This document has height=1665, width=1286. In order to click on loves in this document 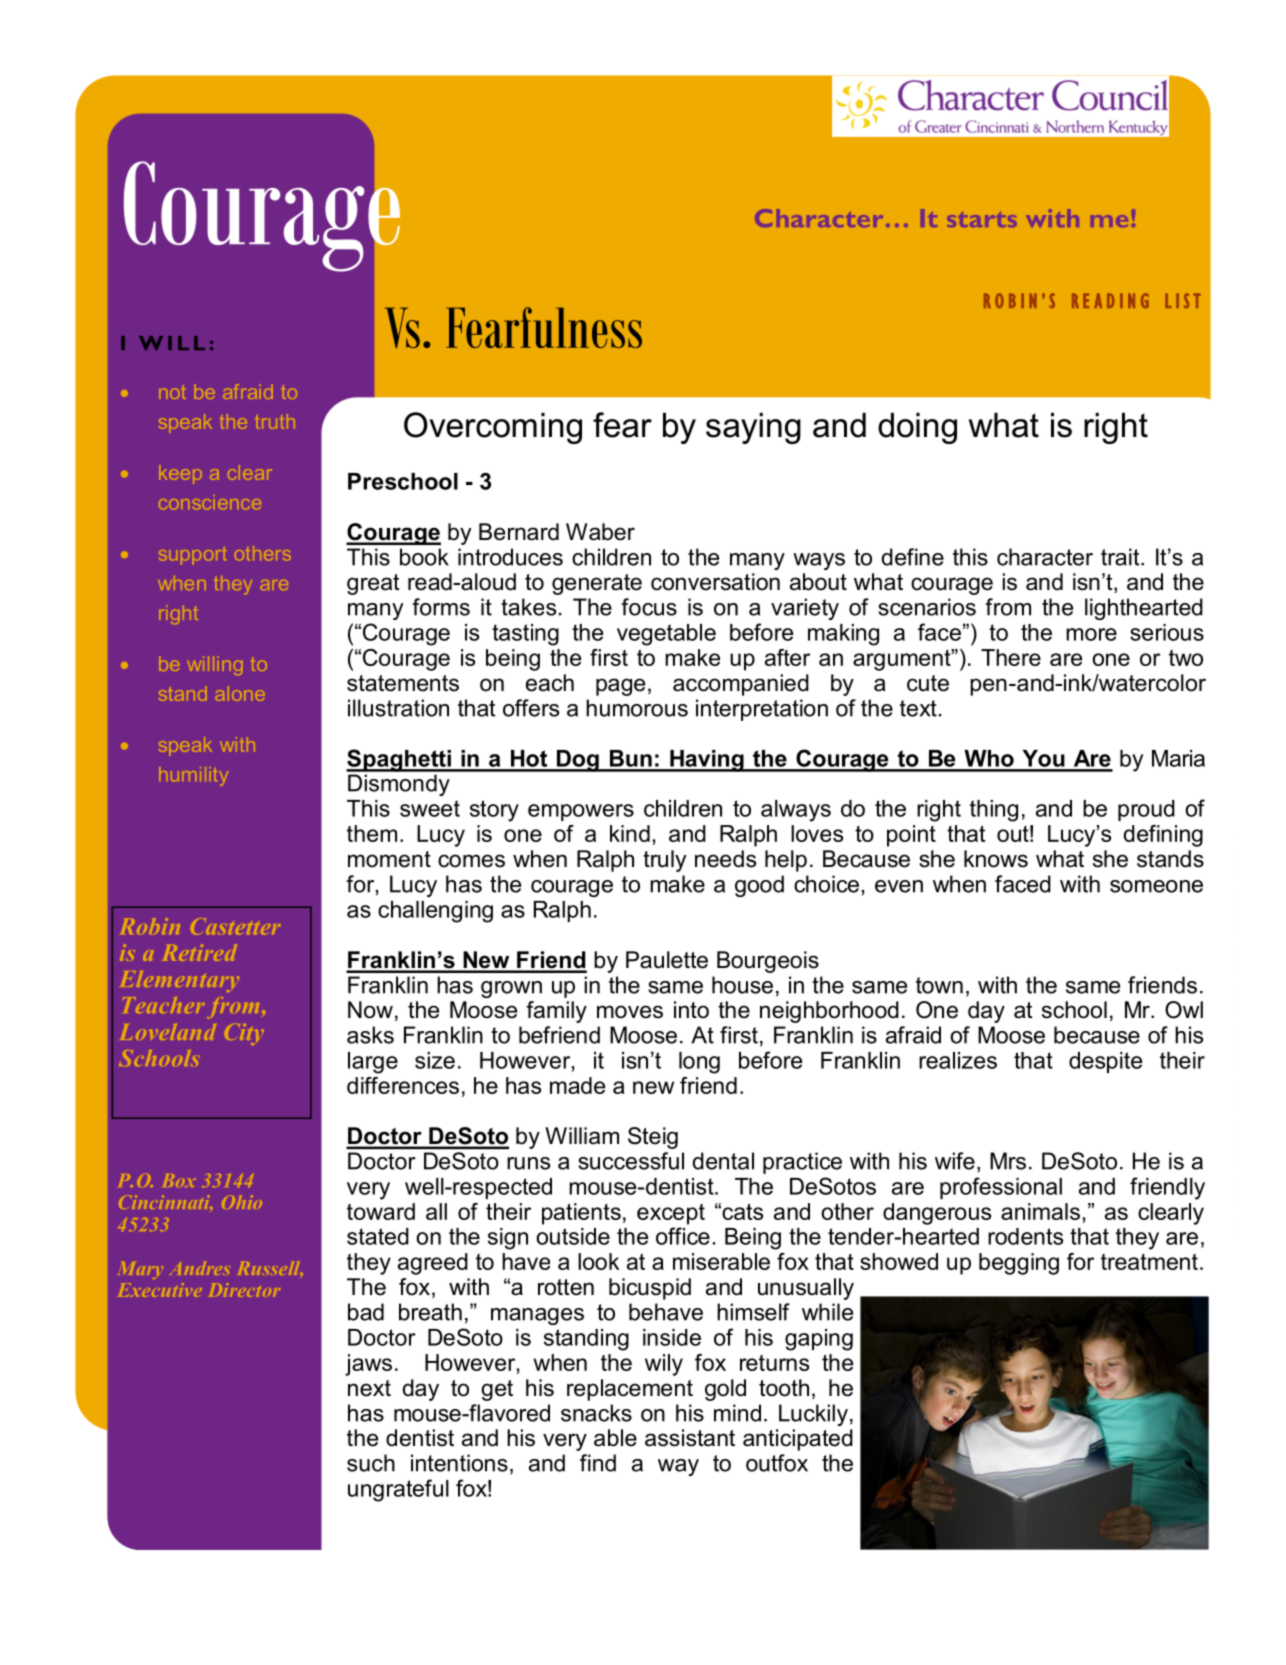, I will do `click(817, 833)`.
